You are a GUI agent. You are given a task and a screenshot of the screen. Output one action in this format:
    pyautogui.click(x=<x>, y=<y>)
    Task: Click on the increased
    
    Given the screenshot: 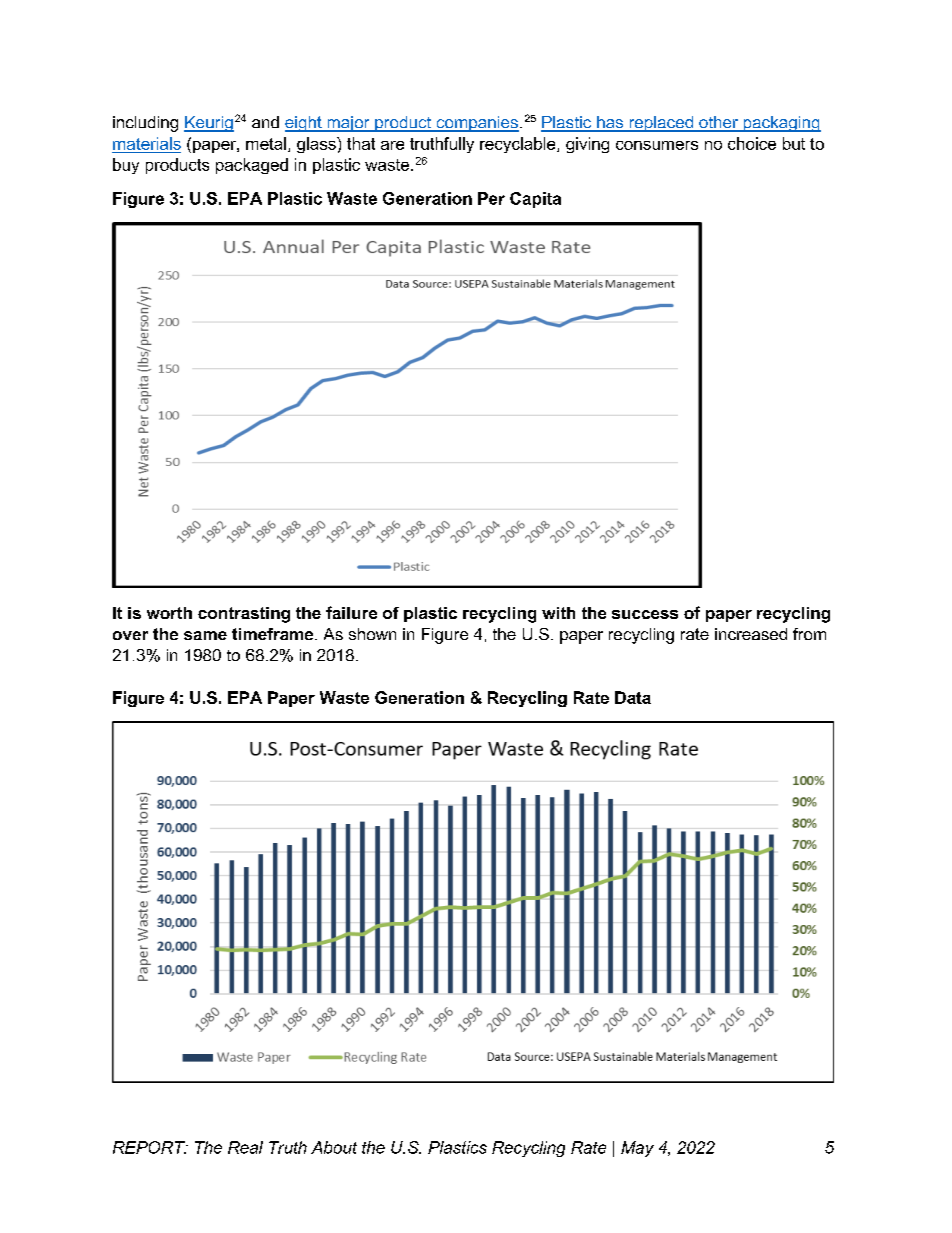 What is the action you would take?
    pyautogui.click(x=751, y=634)
